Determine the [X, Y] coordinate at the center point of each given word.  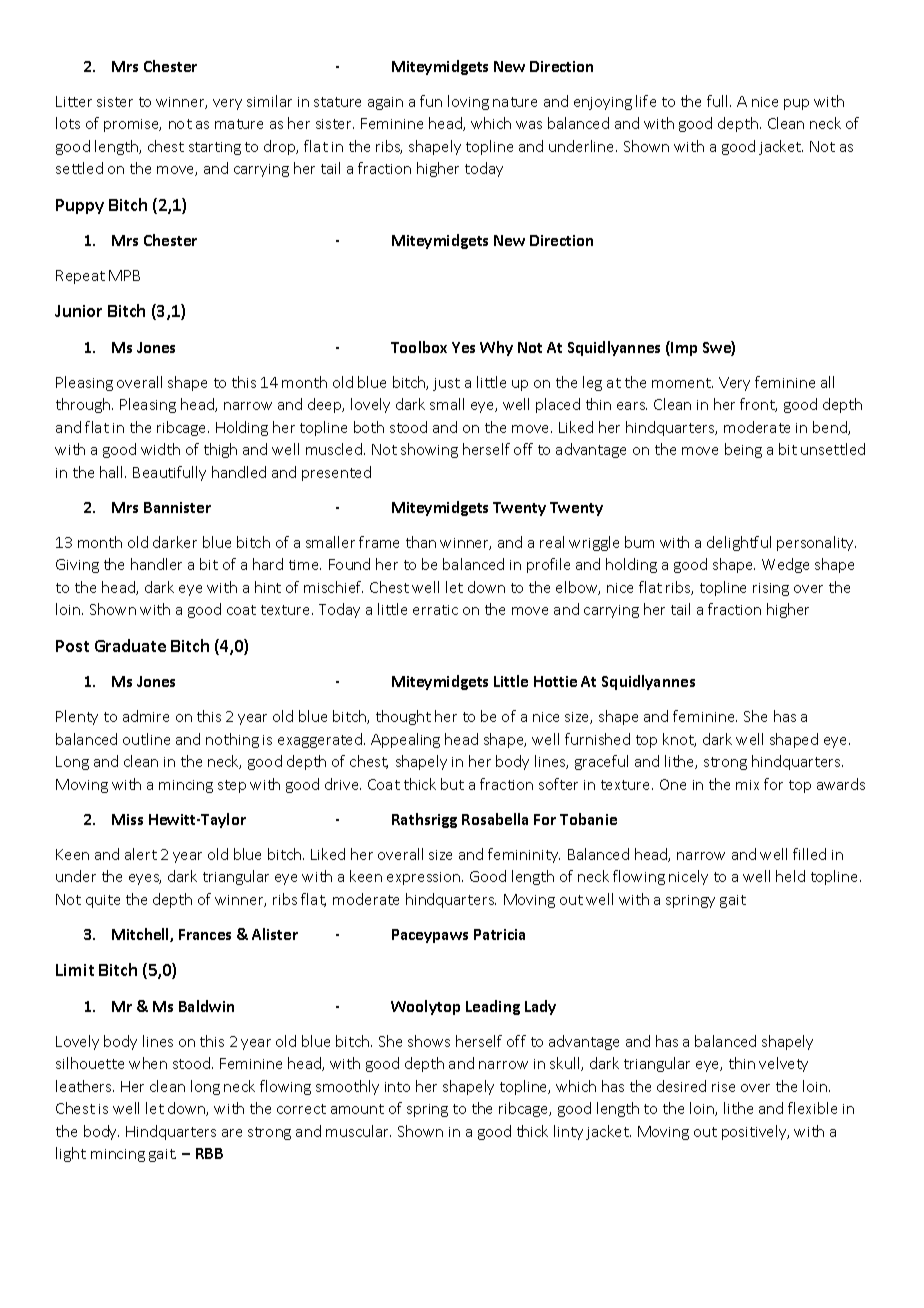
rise [723, 1087]
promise [132, 125]
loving [468, 102]
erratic [435, 610]
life [646, 101]
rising [771, 589]
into [397, 1087]
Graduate [130, 645]
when [148, 1063]
